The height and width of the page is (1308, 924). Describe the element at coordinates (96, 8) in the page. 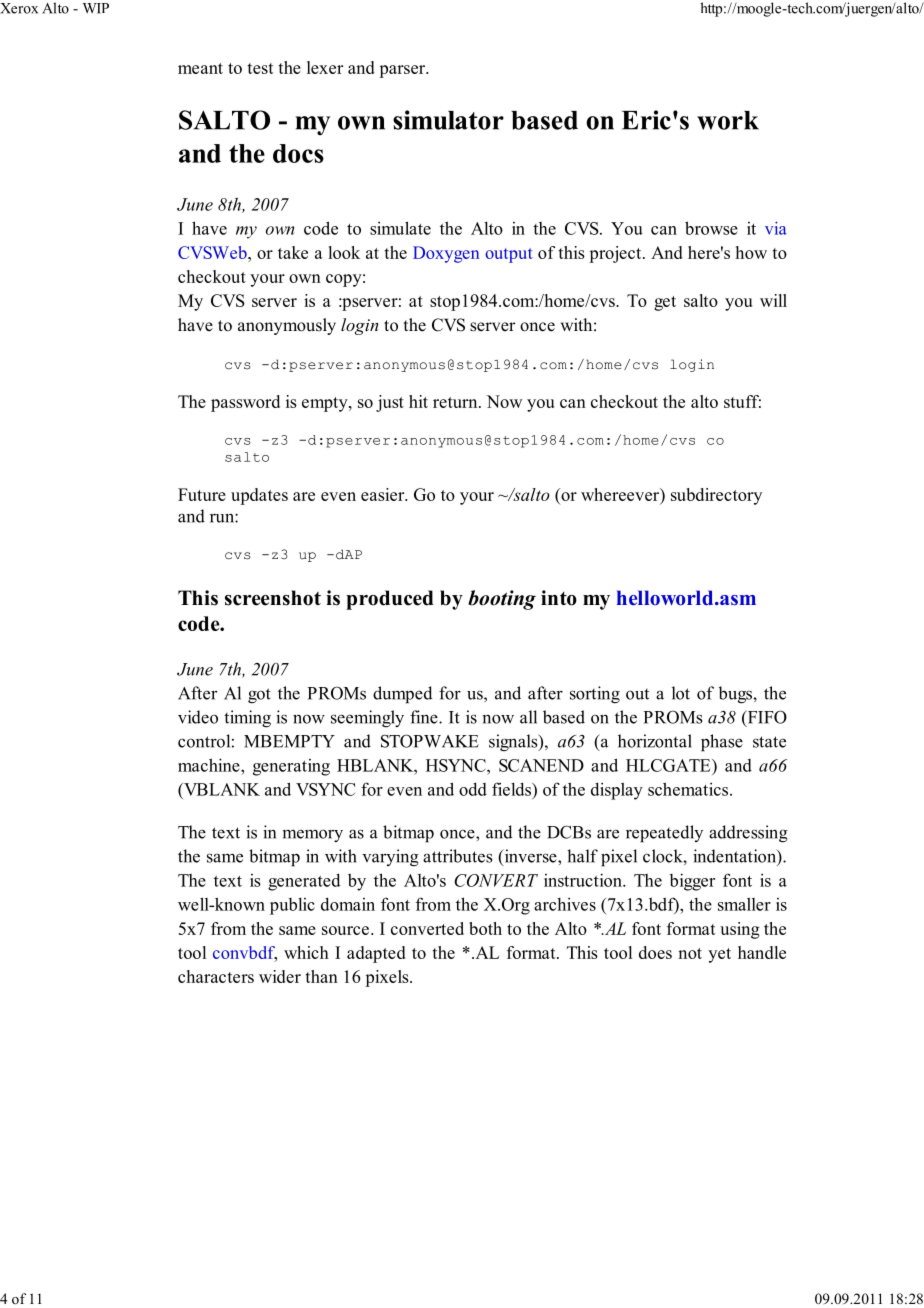

I see `WIP` at that location.
